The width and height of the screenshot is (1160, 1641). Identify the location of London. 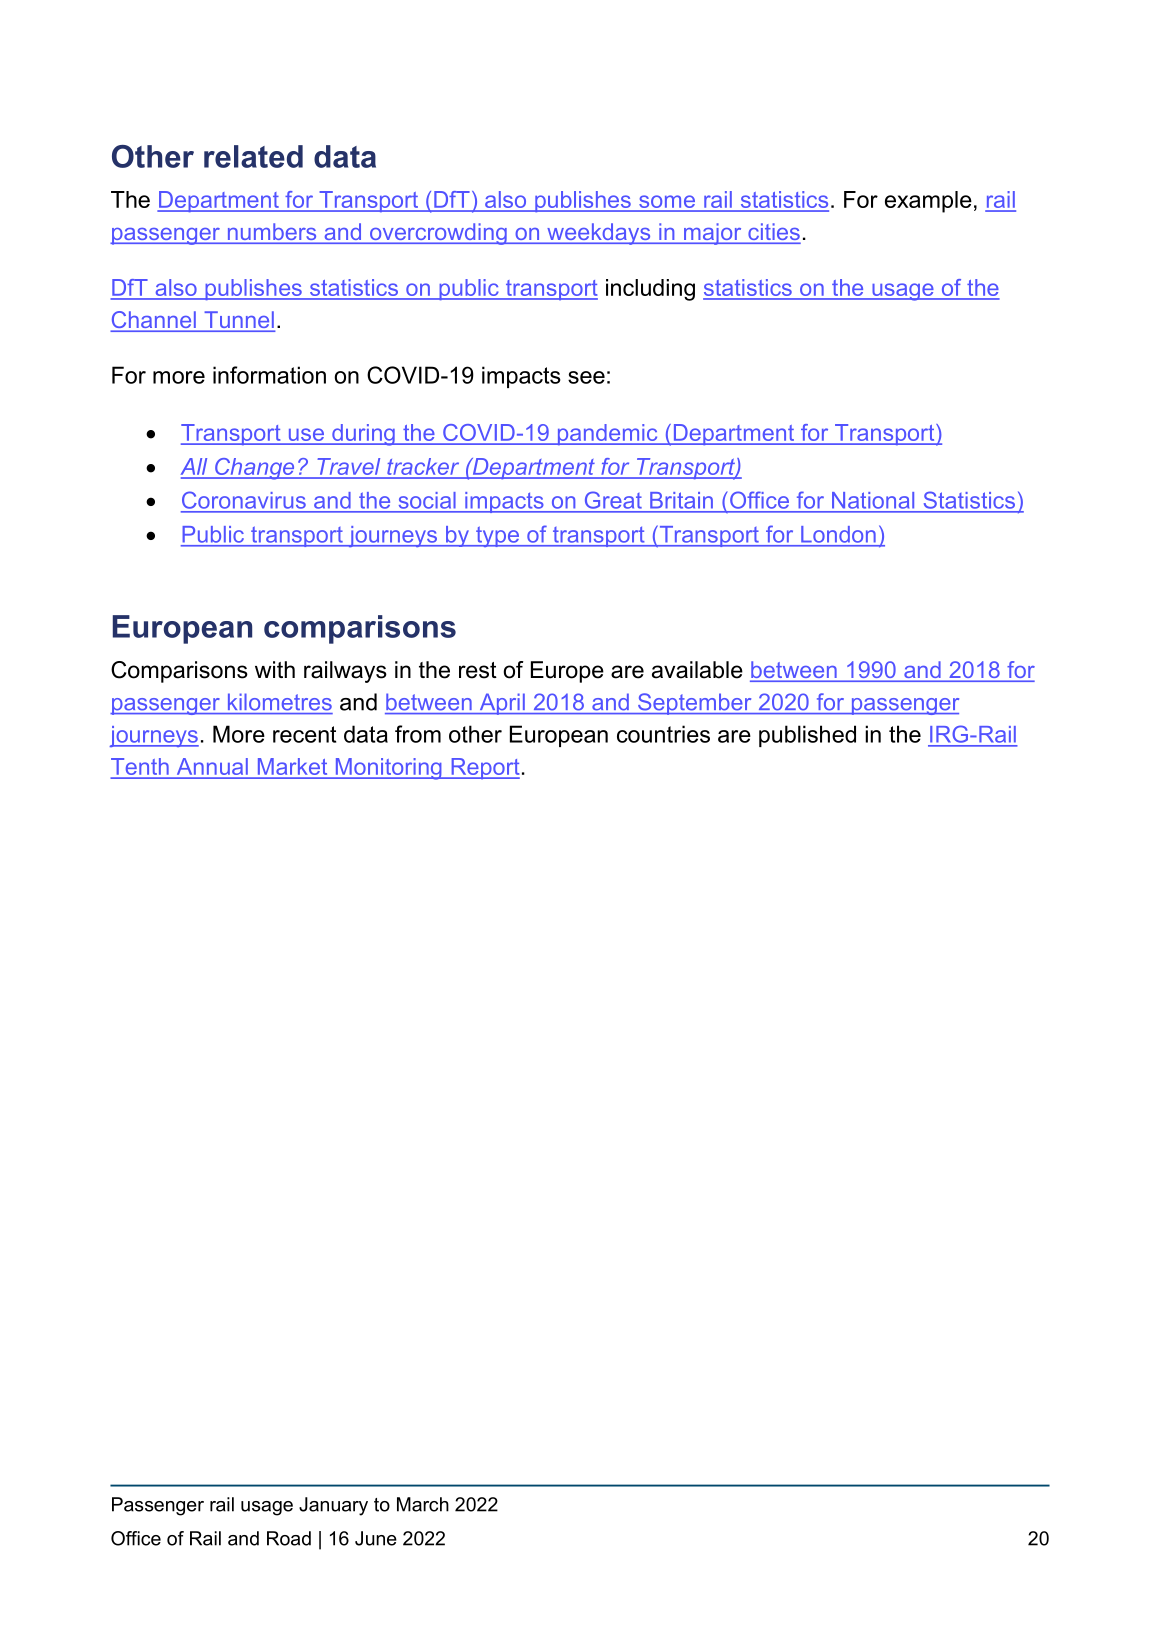
(838, 534).
